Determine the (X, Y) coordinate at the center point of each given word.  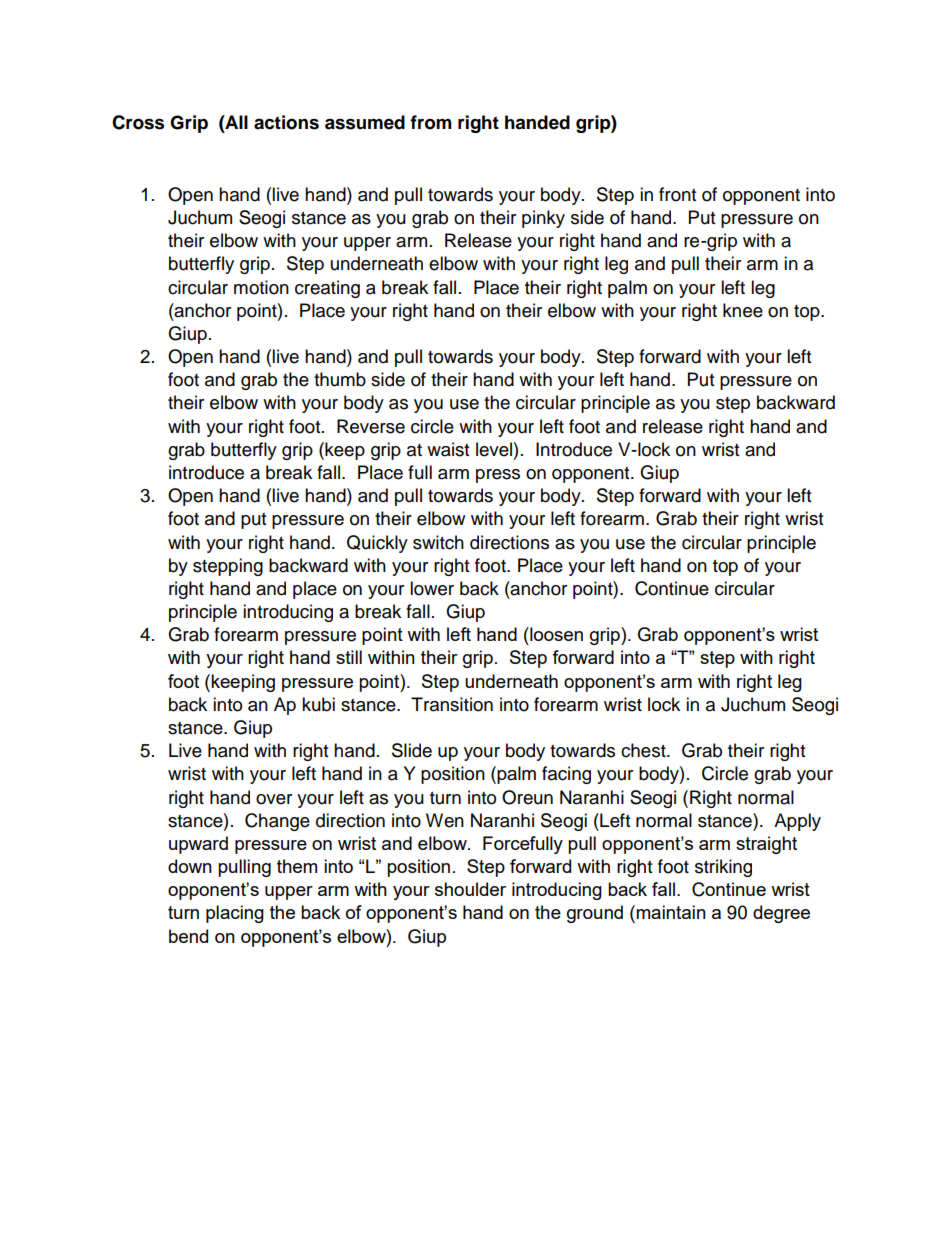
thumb (340, 379)
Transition (452, 704)
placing (235, 914)
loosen (555, 634)
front (677, 194)
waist (448, 449)
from (431, 122)
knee (743, 310)
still (349, 657)
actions (286, 122)
